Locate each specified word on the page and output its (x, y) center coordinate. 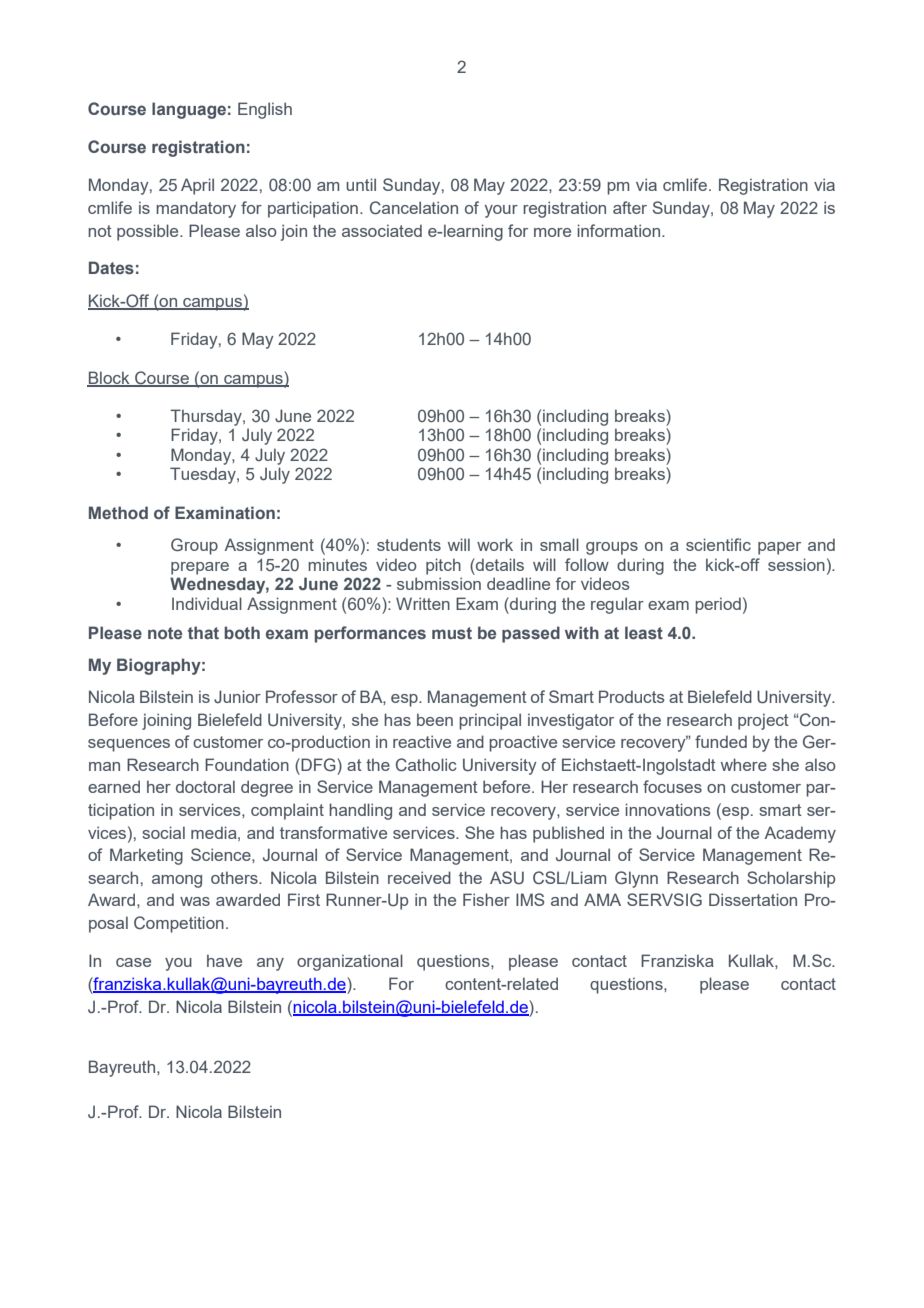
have (224, 960)
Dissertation (753, 899)
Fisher (486, 899)
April (197, 186)
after (630, 207)
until (361, 184)
